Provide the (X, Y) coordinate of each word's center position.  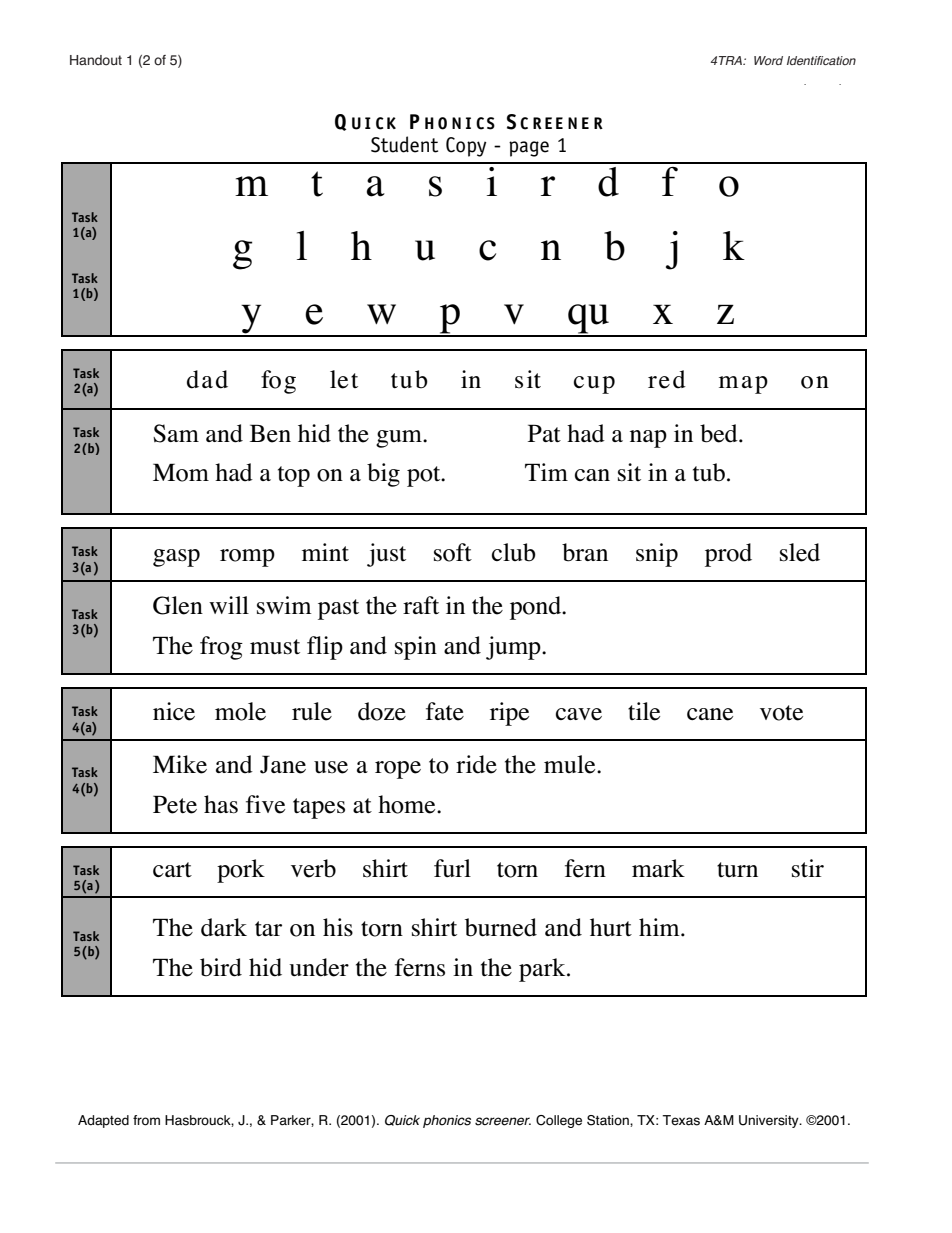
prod (728, 555)
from (146, 1120)
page (529, 149)
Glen (178, 605)
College (559, 1121)
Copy (466, 147)
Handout (96, 60)
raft (421, 605)
